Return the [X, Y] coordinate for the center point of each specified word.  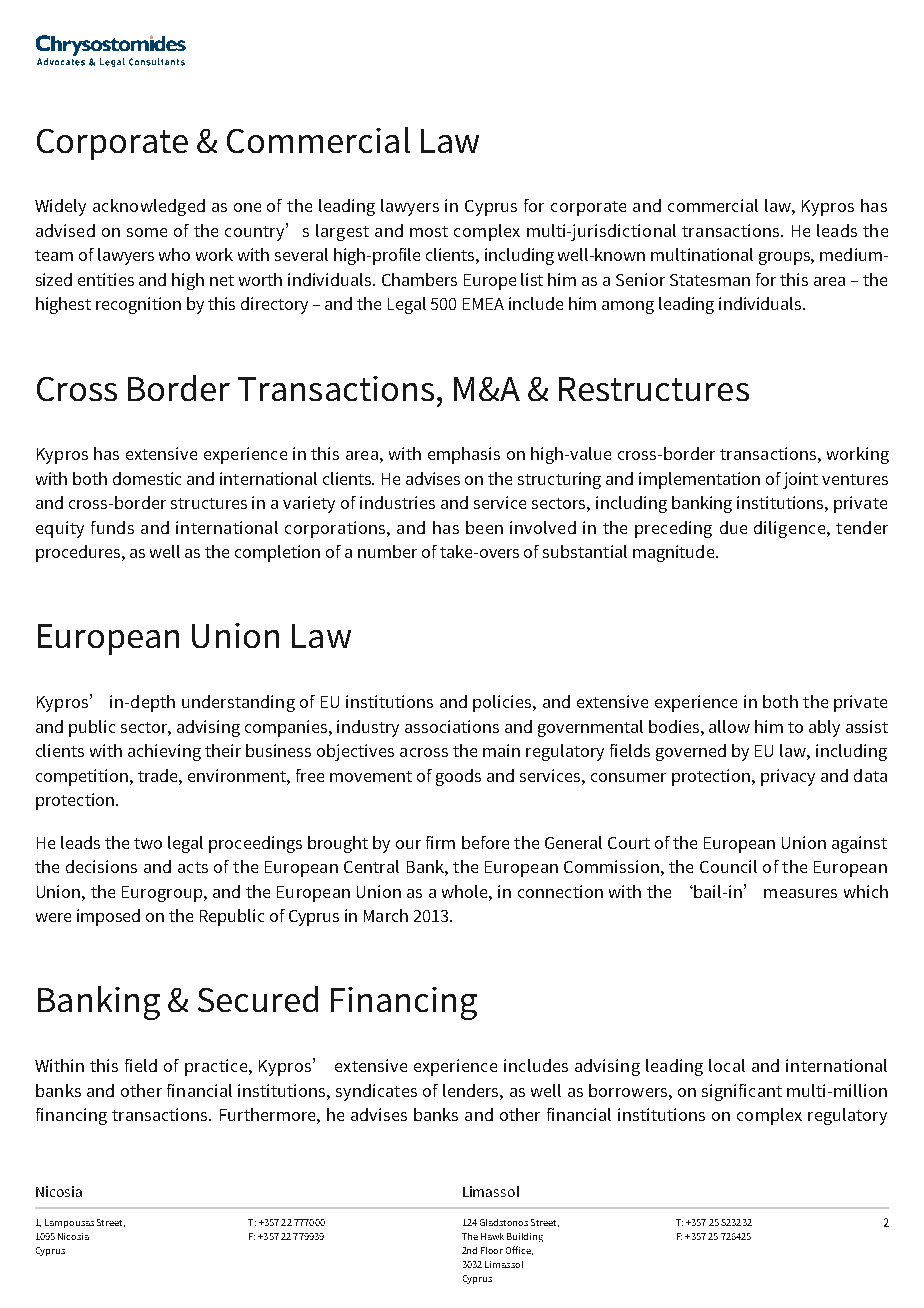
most [429, 231]
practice [217, 1067]
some [147, 232]
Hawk [492, 1236]
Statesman [710, 280]
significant [742, 1092]
